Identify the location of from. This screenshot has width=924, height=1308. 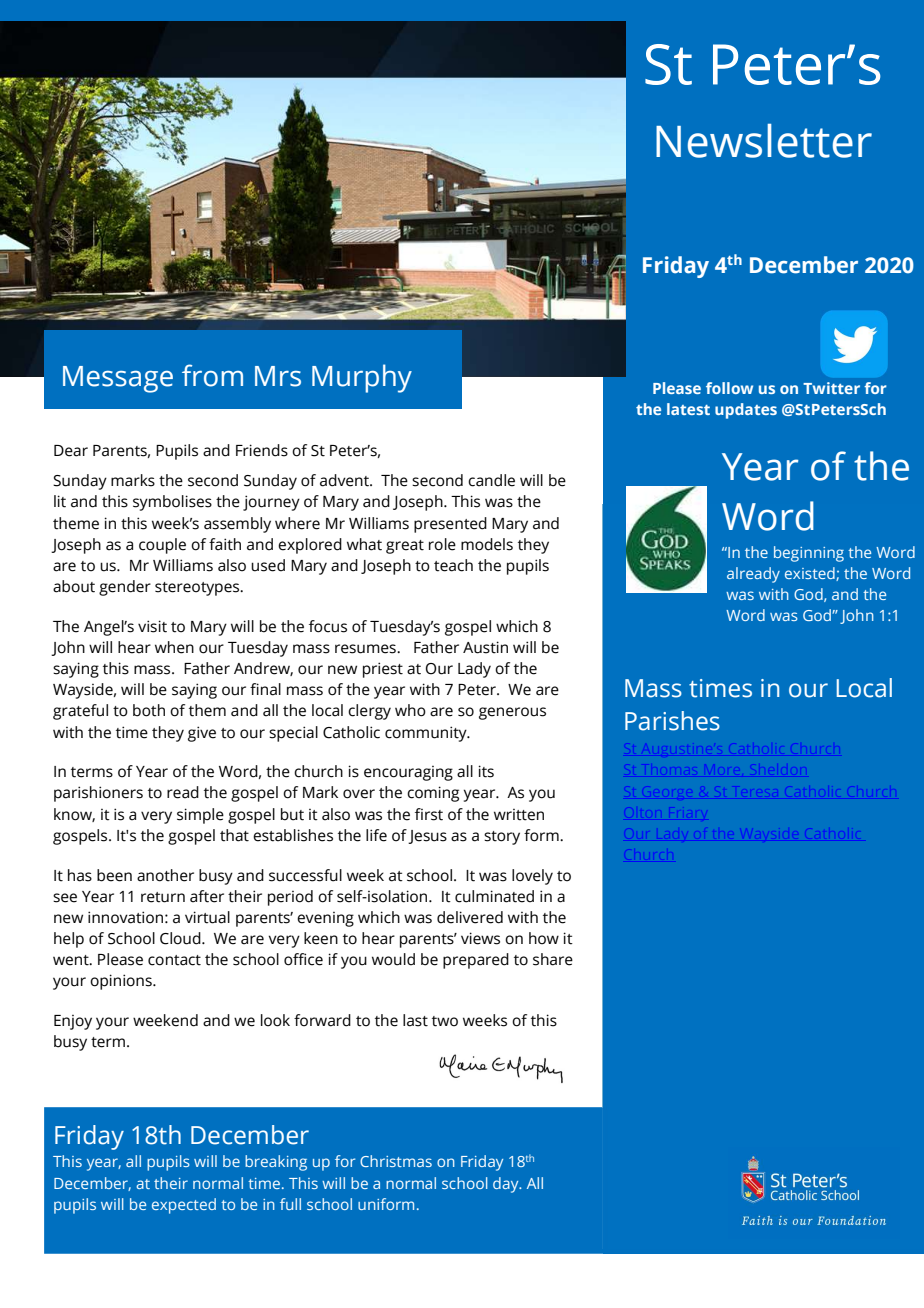
(212, 375).
